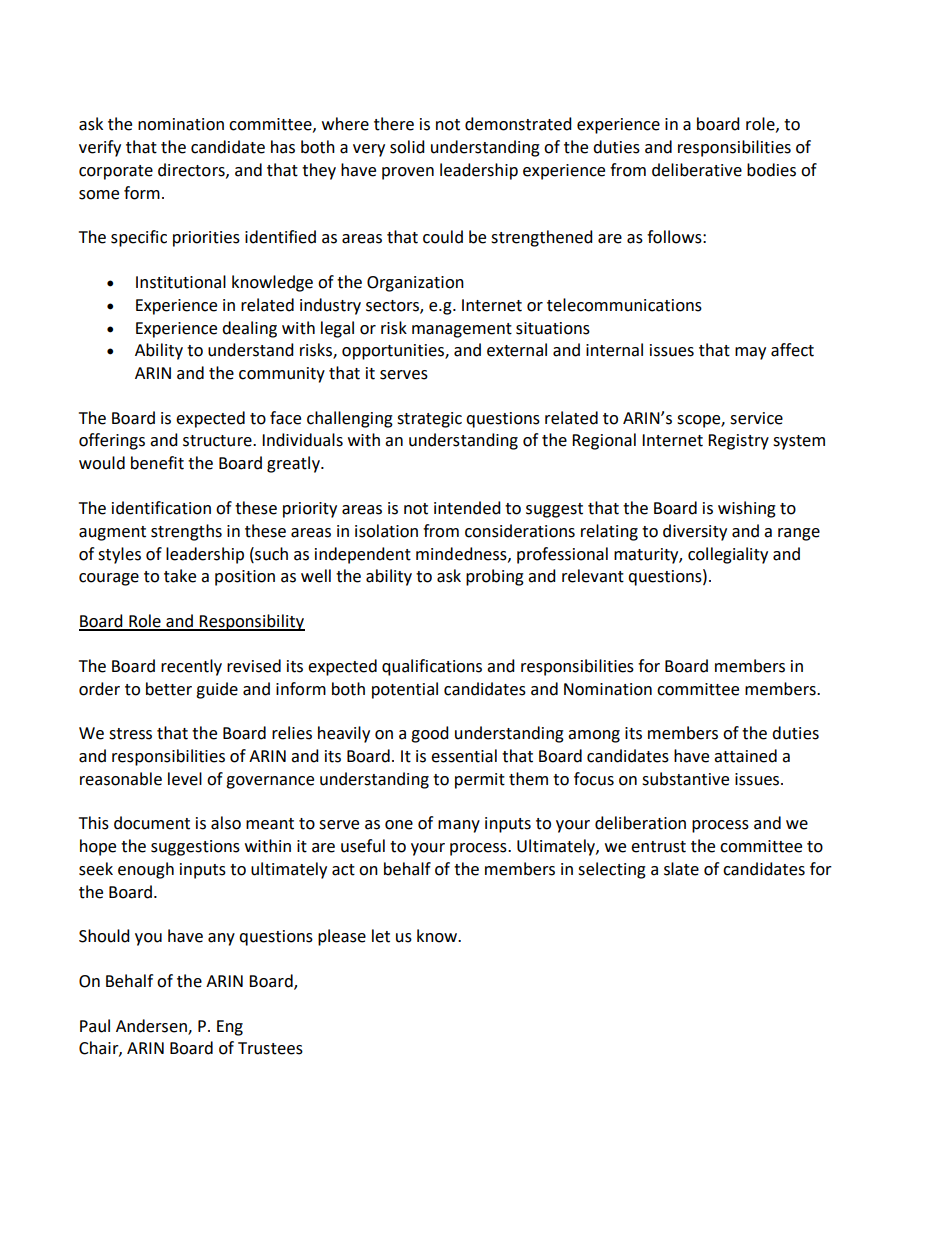  Describe the element at coordinates (161, 508) in the document. I see `identification` at that location.
